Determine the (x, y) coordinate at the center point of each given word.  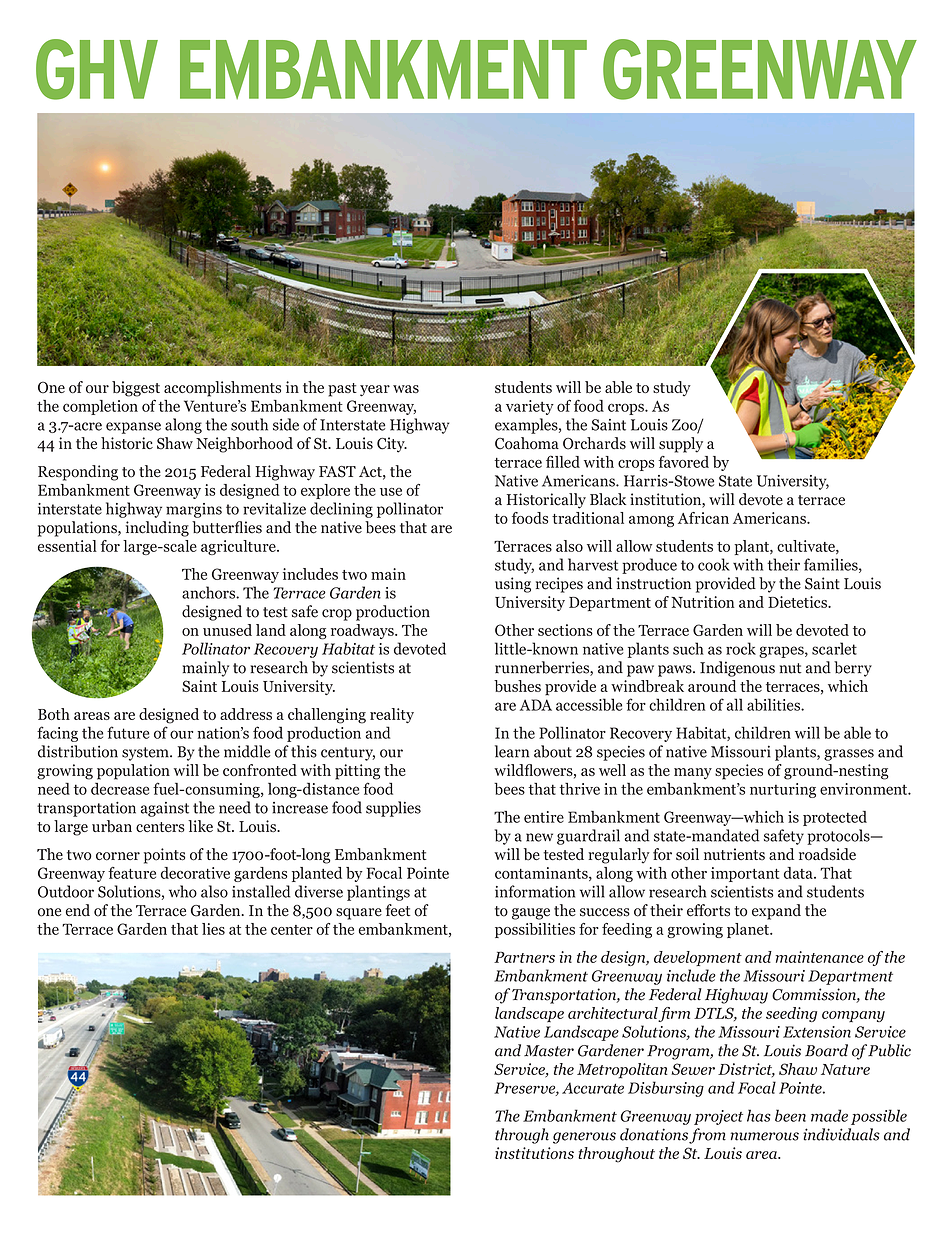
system (146, 754)
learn (512, 751)
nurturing (783, 790)
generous (584, 1138)
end (78, 910)
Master (549, 1051)
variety (530, 407)
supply (681, 445)
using (513, 585)
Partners (524, 957)
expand (776, 912)
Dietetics (798, 602)
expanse (133, 428)
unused (227, 630)
